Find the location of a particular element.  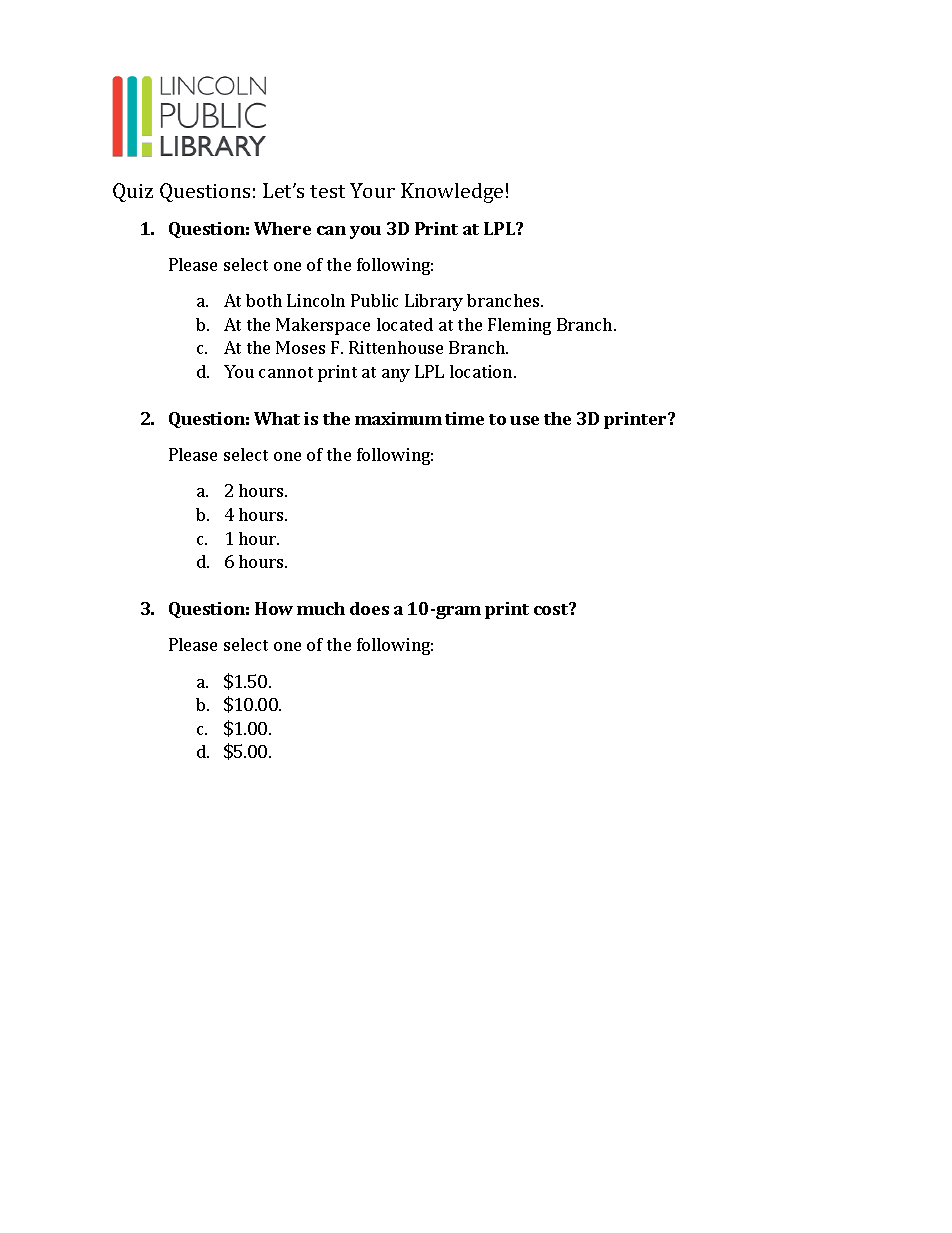

test is located at coordinates (327, 191).
